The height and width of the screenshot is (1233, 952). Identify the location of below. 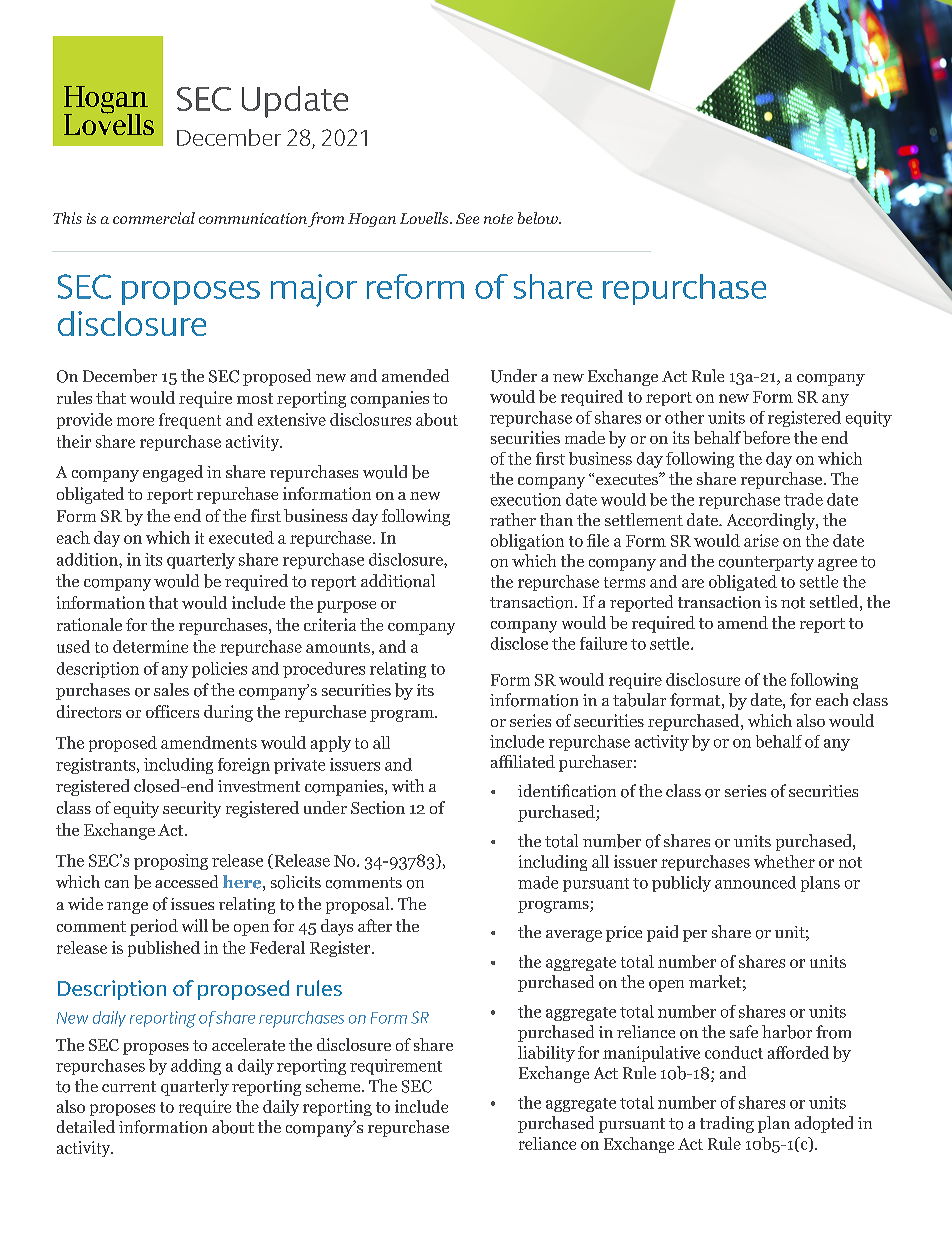
(539, 218).
